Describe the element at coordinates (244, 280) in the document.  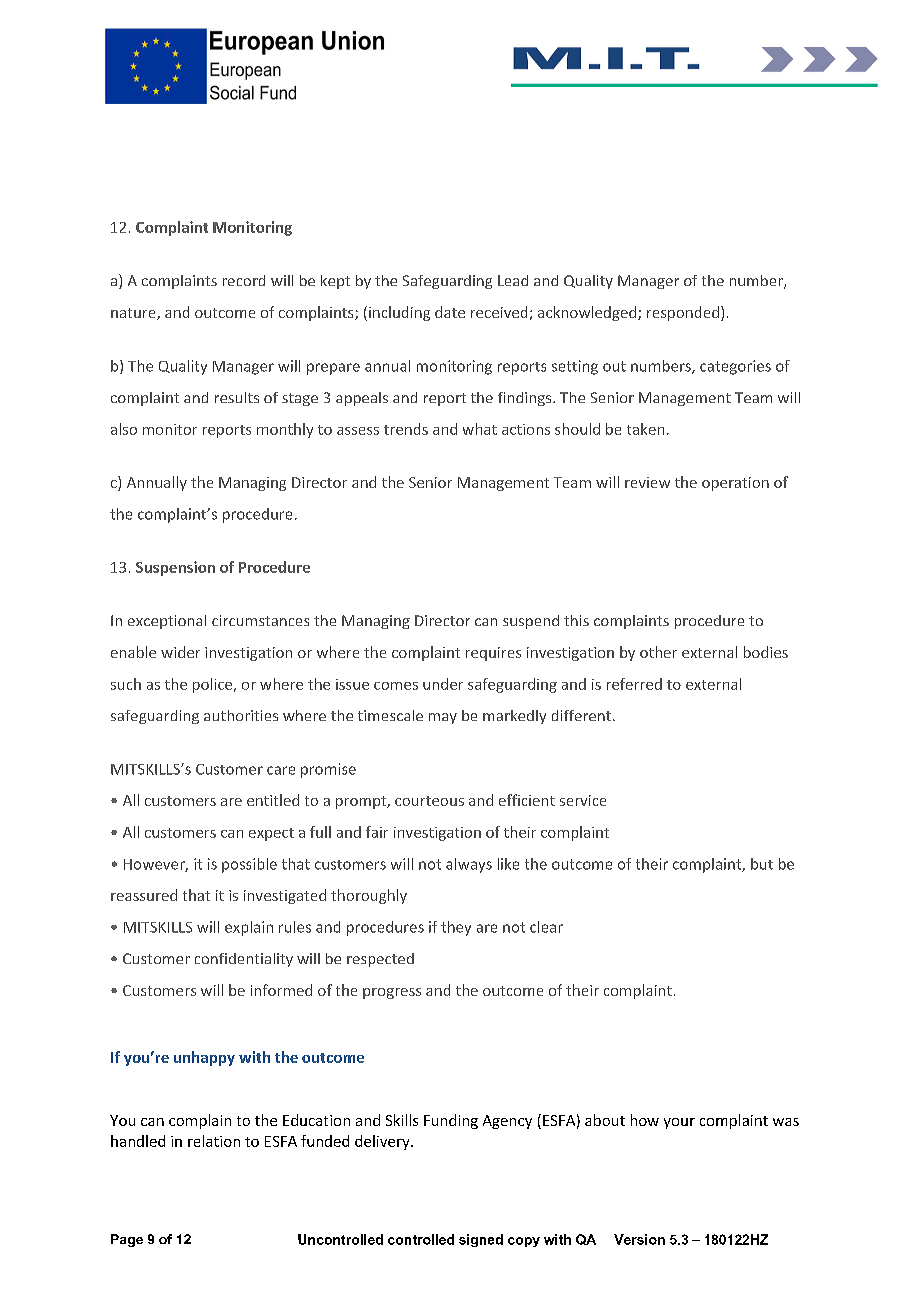
I see `record` at that location.
